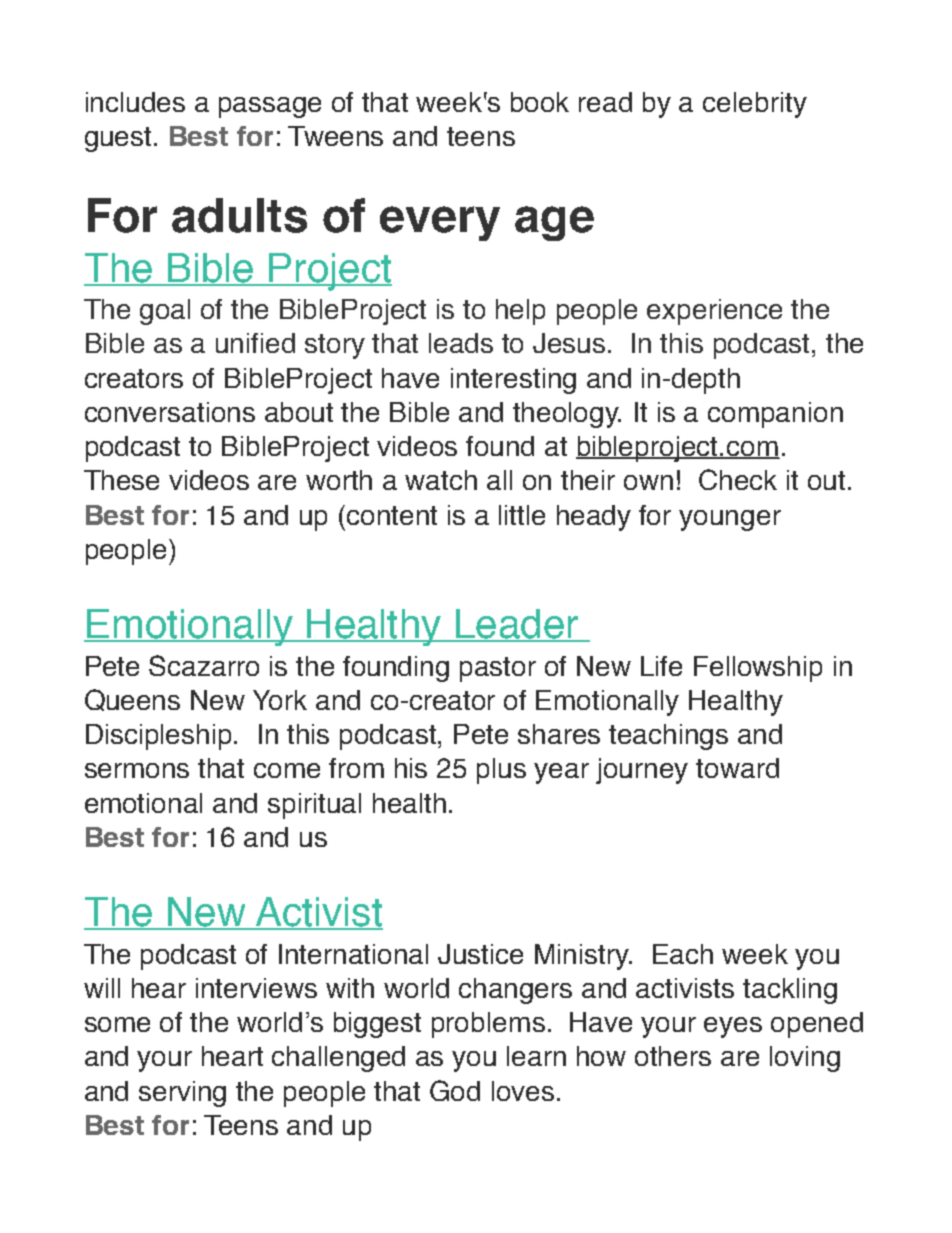  I want to click on conversations, so click(170, 412).
